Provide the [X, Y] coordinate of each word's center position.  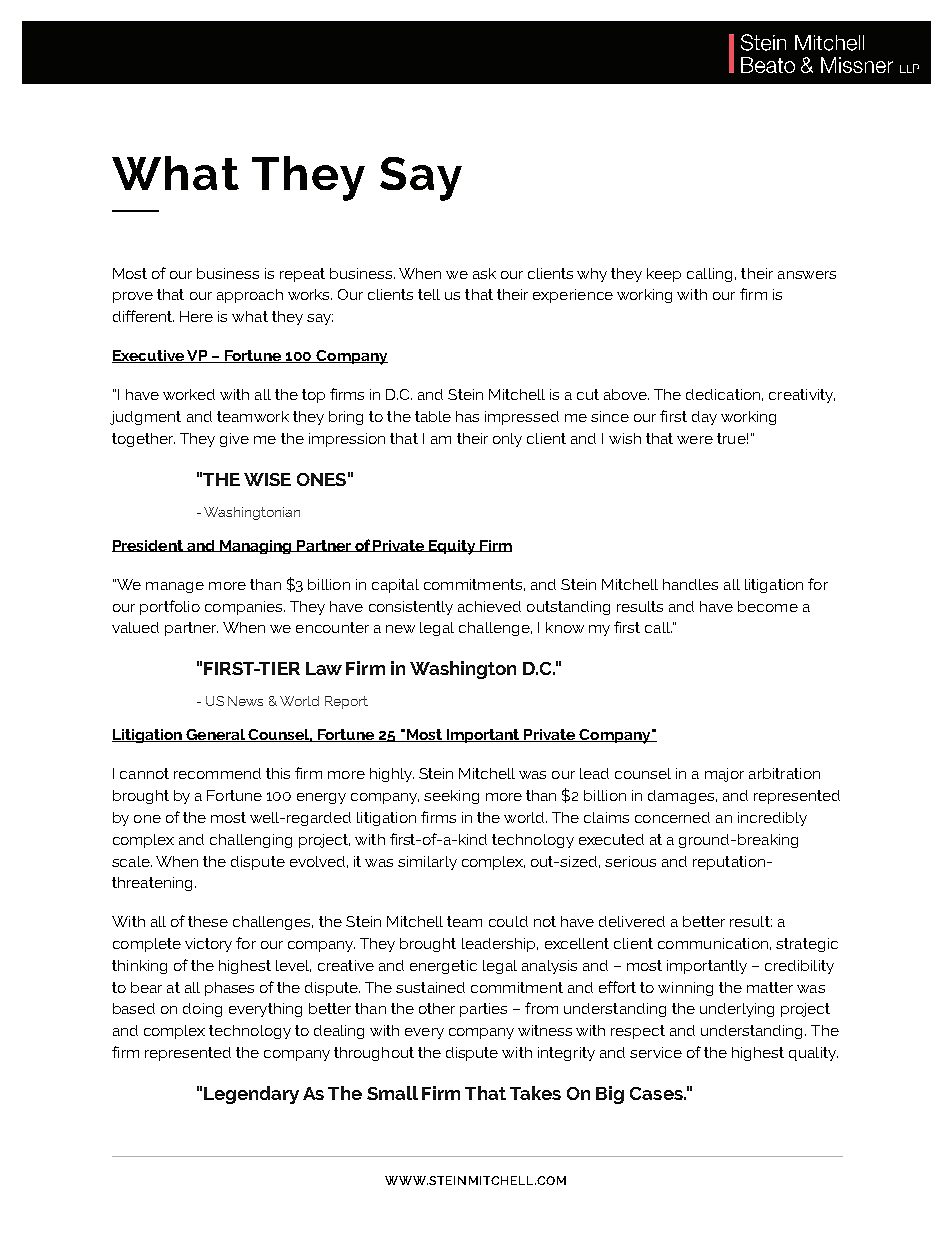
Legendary [251, 1095]
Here [196, 316]
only [507, 440]
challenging [251, 841]
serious [630, 861]
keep [664, 275]
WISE [267, 479]
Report [346, 702]
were [695, 440]
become [768, 606]
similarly [427, 863]
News [245, 701]
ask [484, 273]
